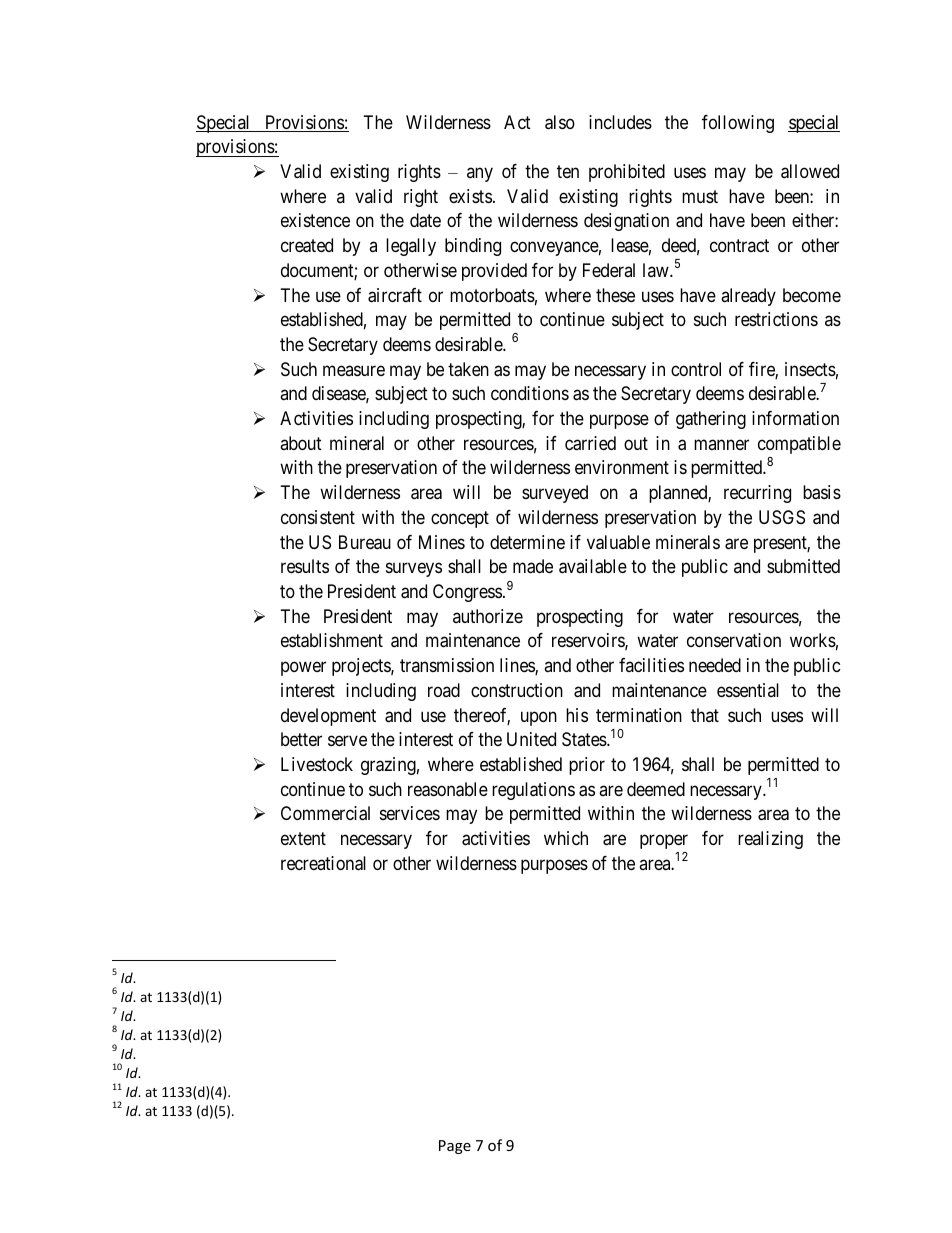  Describe the element at coordinates (315, 220) in the image. I see `existence` at that location.
